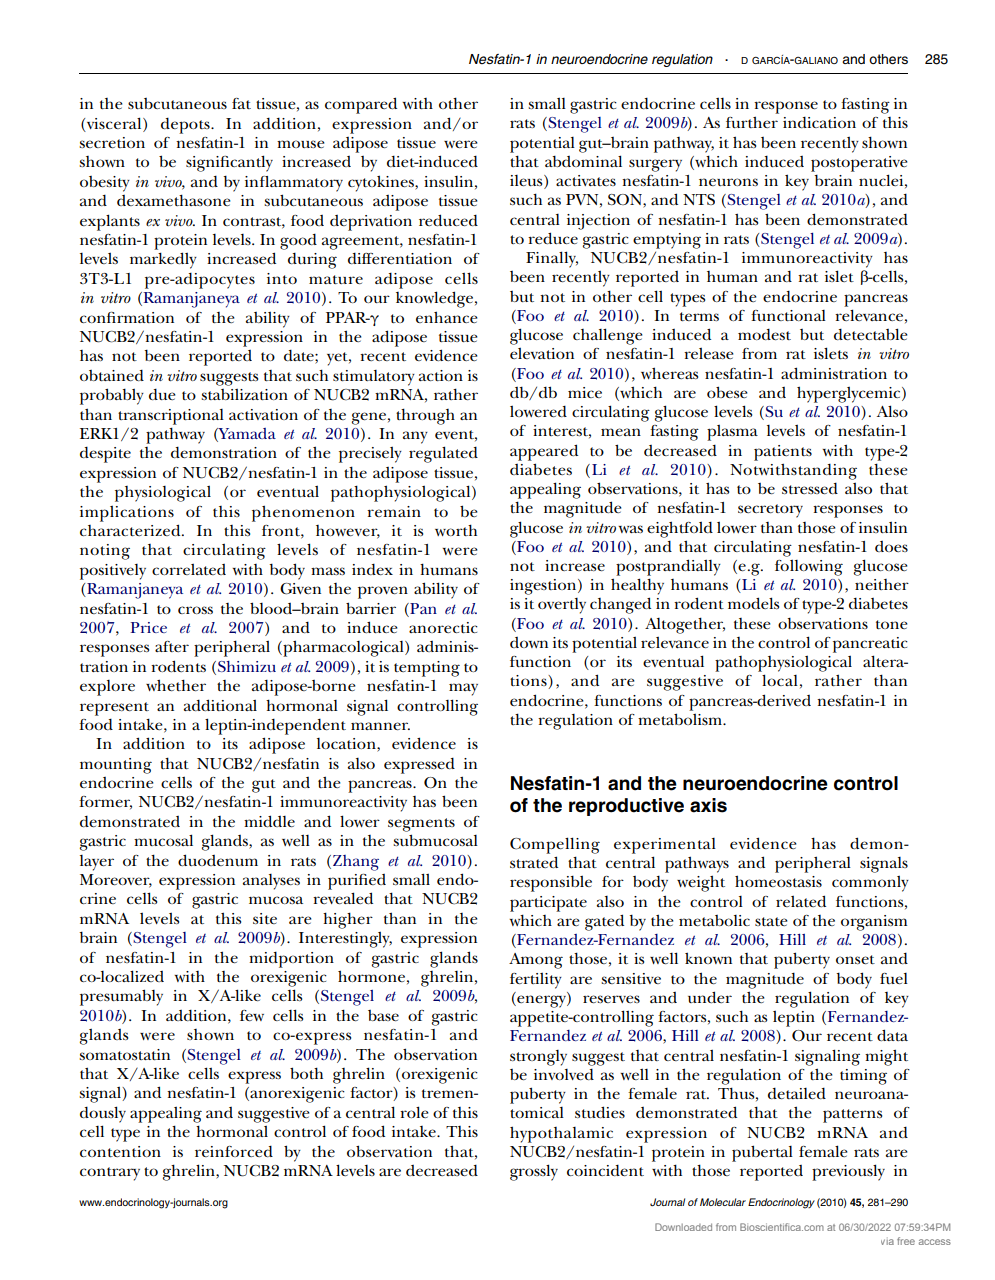 The height and width of the document is (1280, 995). I want to click on patients, so click(783, 453).
